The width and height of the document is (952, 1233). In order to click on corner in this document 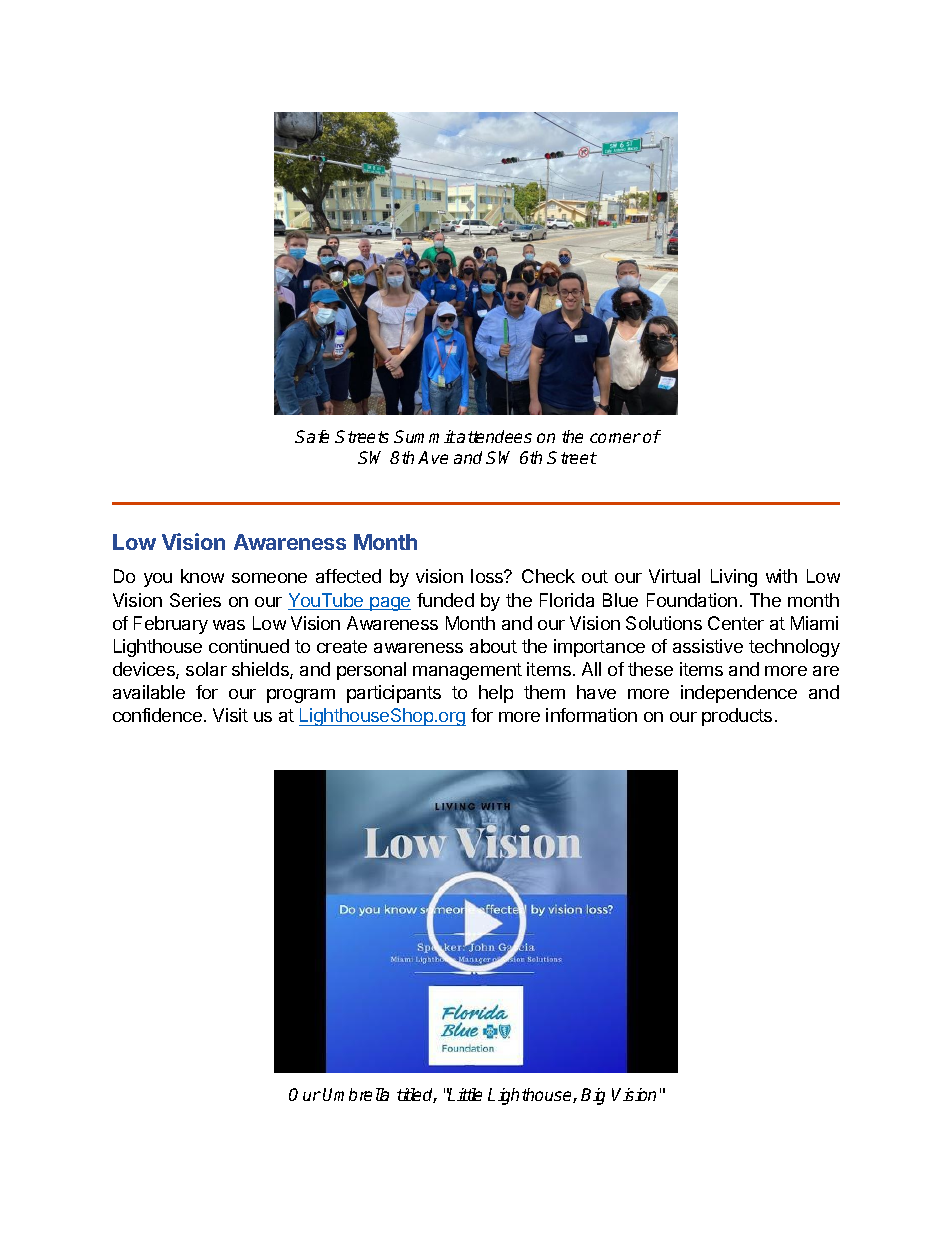, I will do `click(615, 438)`.
